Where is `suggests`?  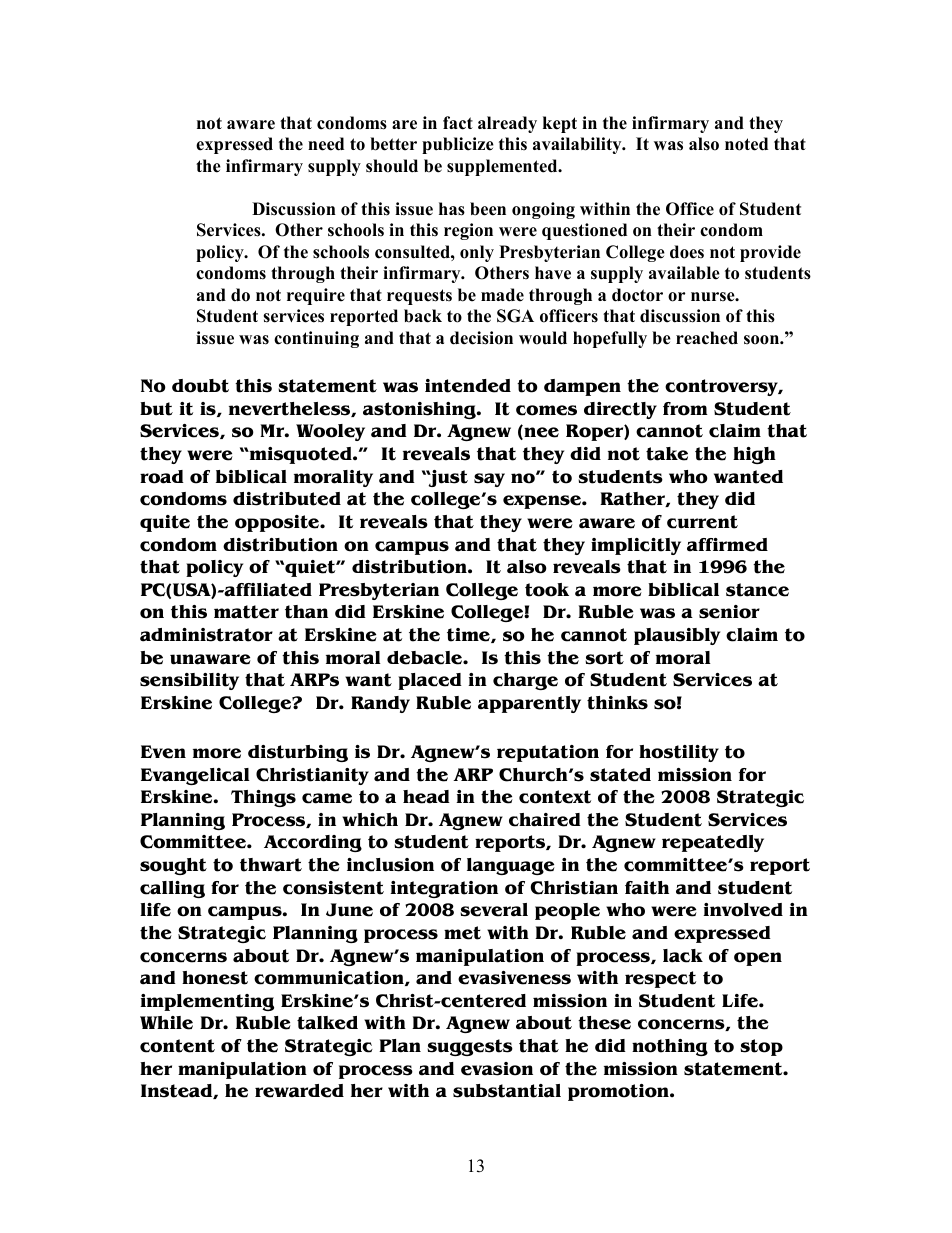
suggests is located at coordinates (470, 1047).
